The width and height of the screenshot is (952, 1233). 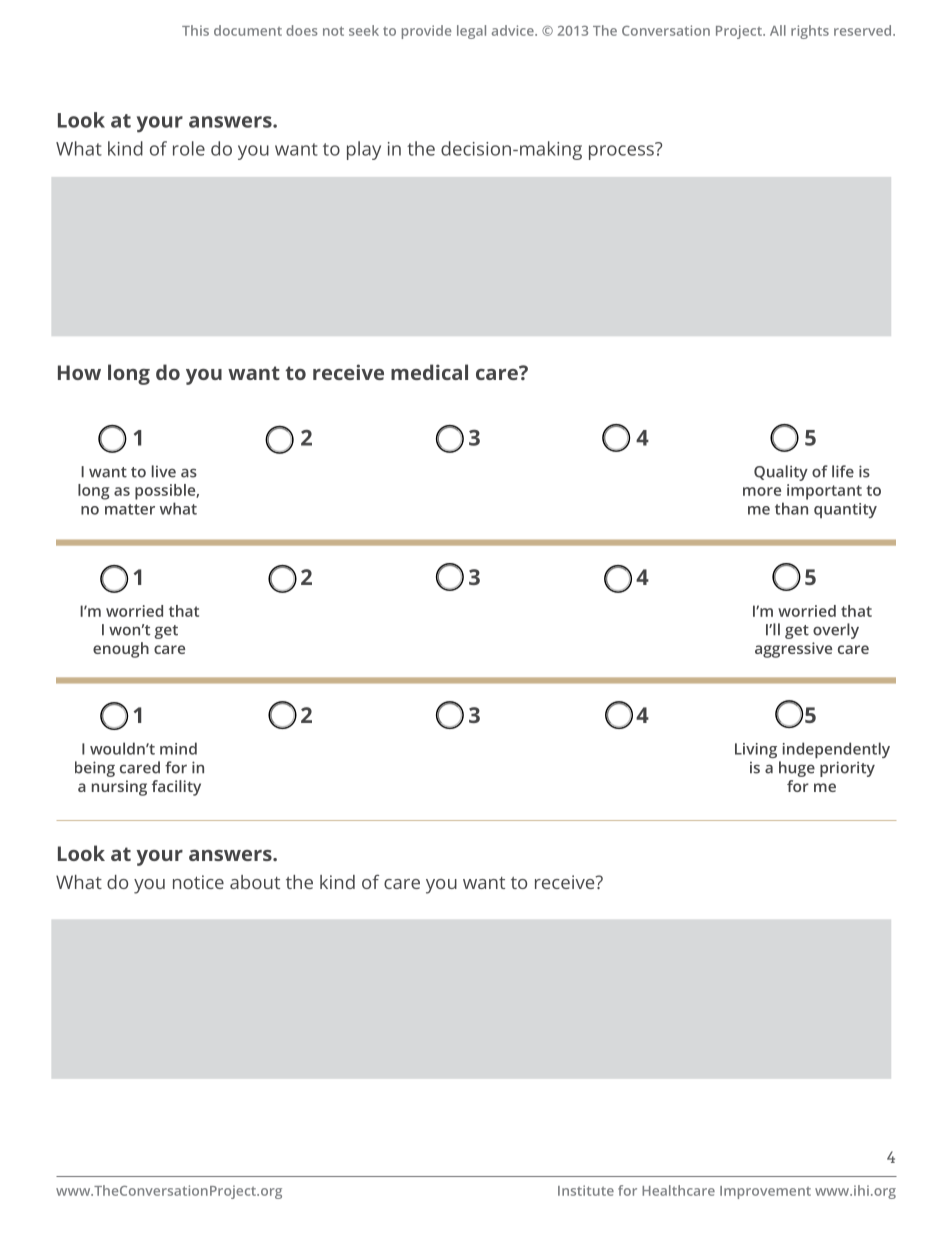 What do you see at coordinates (178, 748) in the screenshot?
I see `mind` at bounding box center [178, 748].
